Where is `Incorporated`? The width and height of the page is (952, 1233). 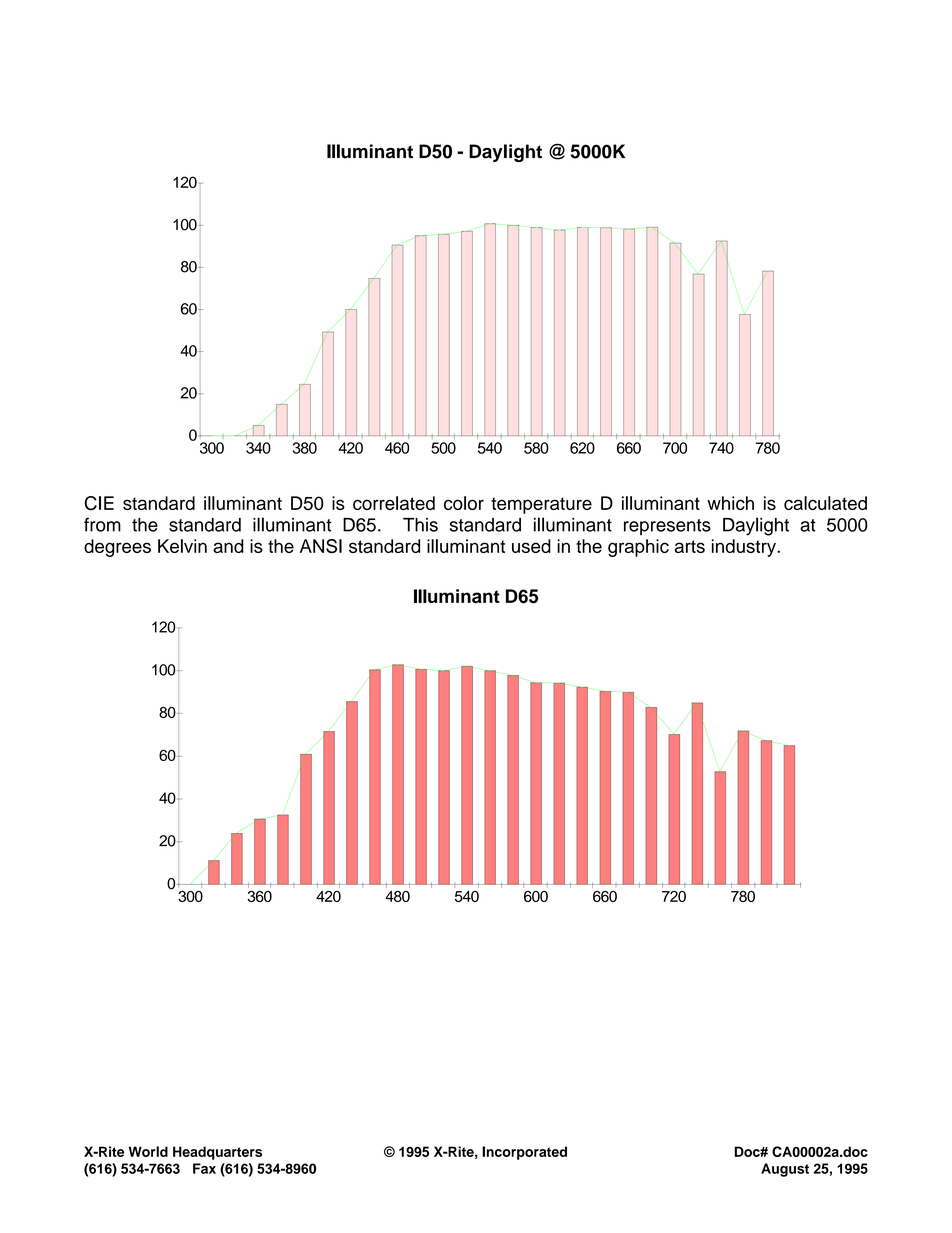 Incorporated is located at coordinates (524, 1153).
